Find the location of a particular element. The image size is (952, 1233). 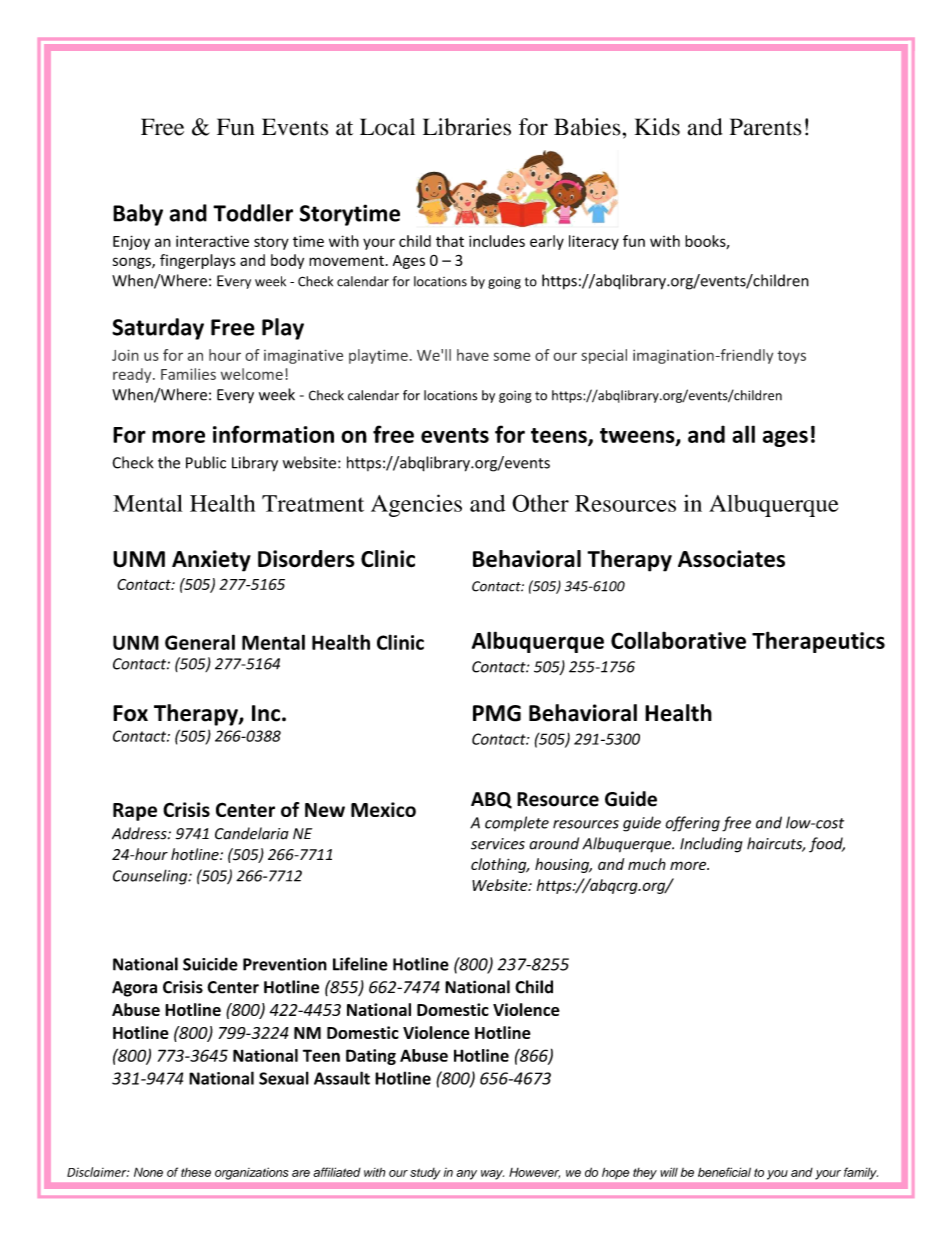

services is located at coordinates (498, 844).
